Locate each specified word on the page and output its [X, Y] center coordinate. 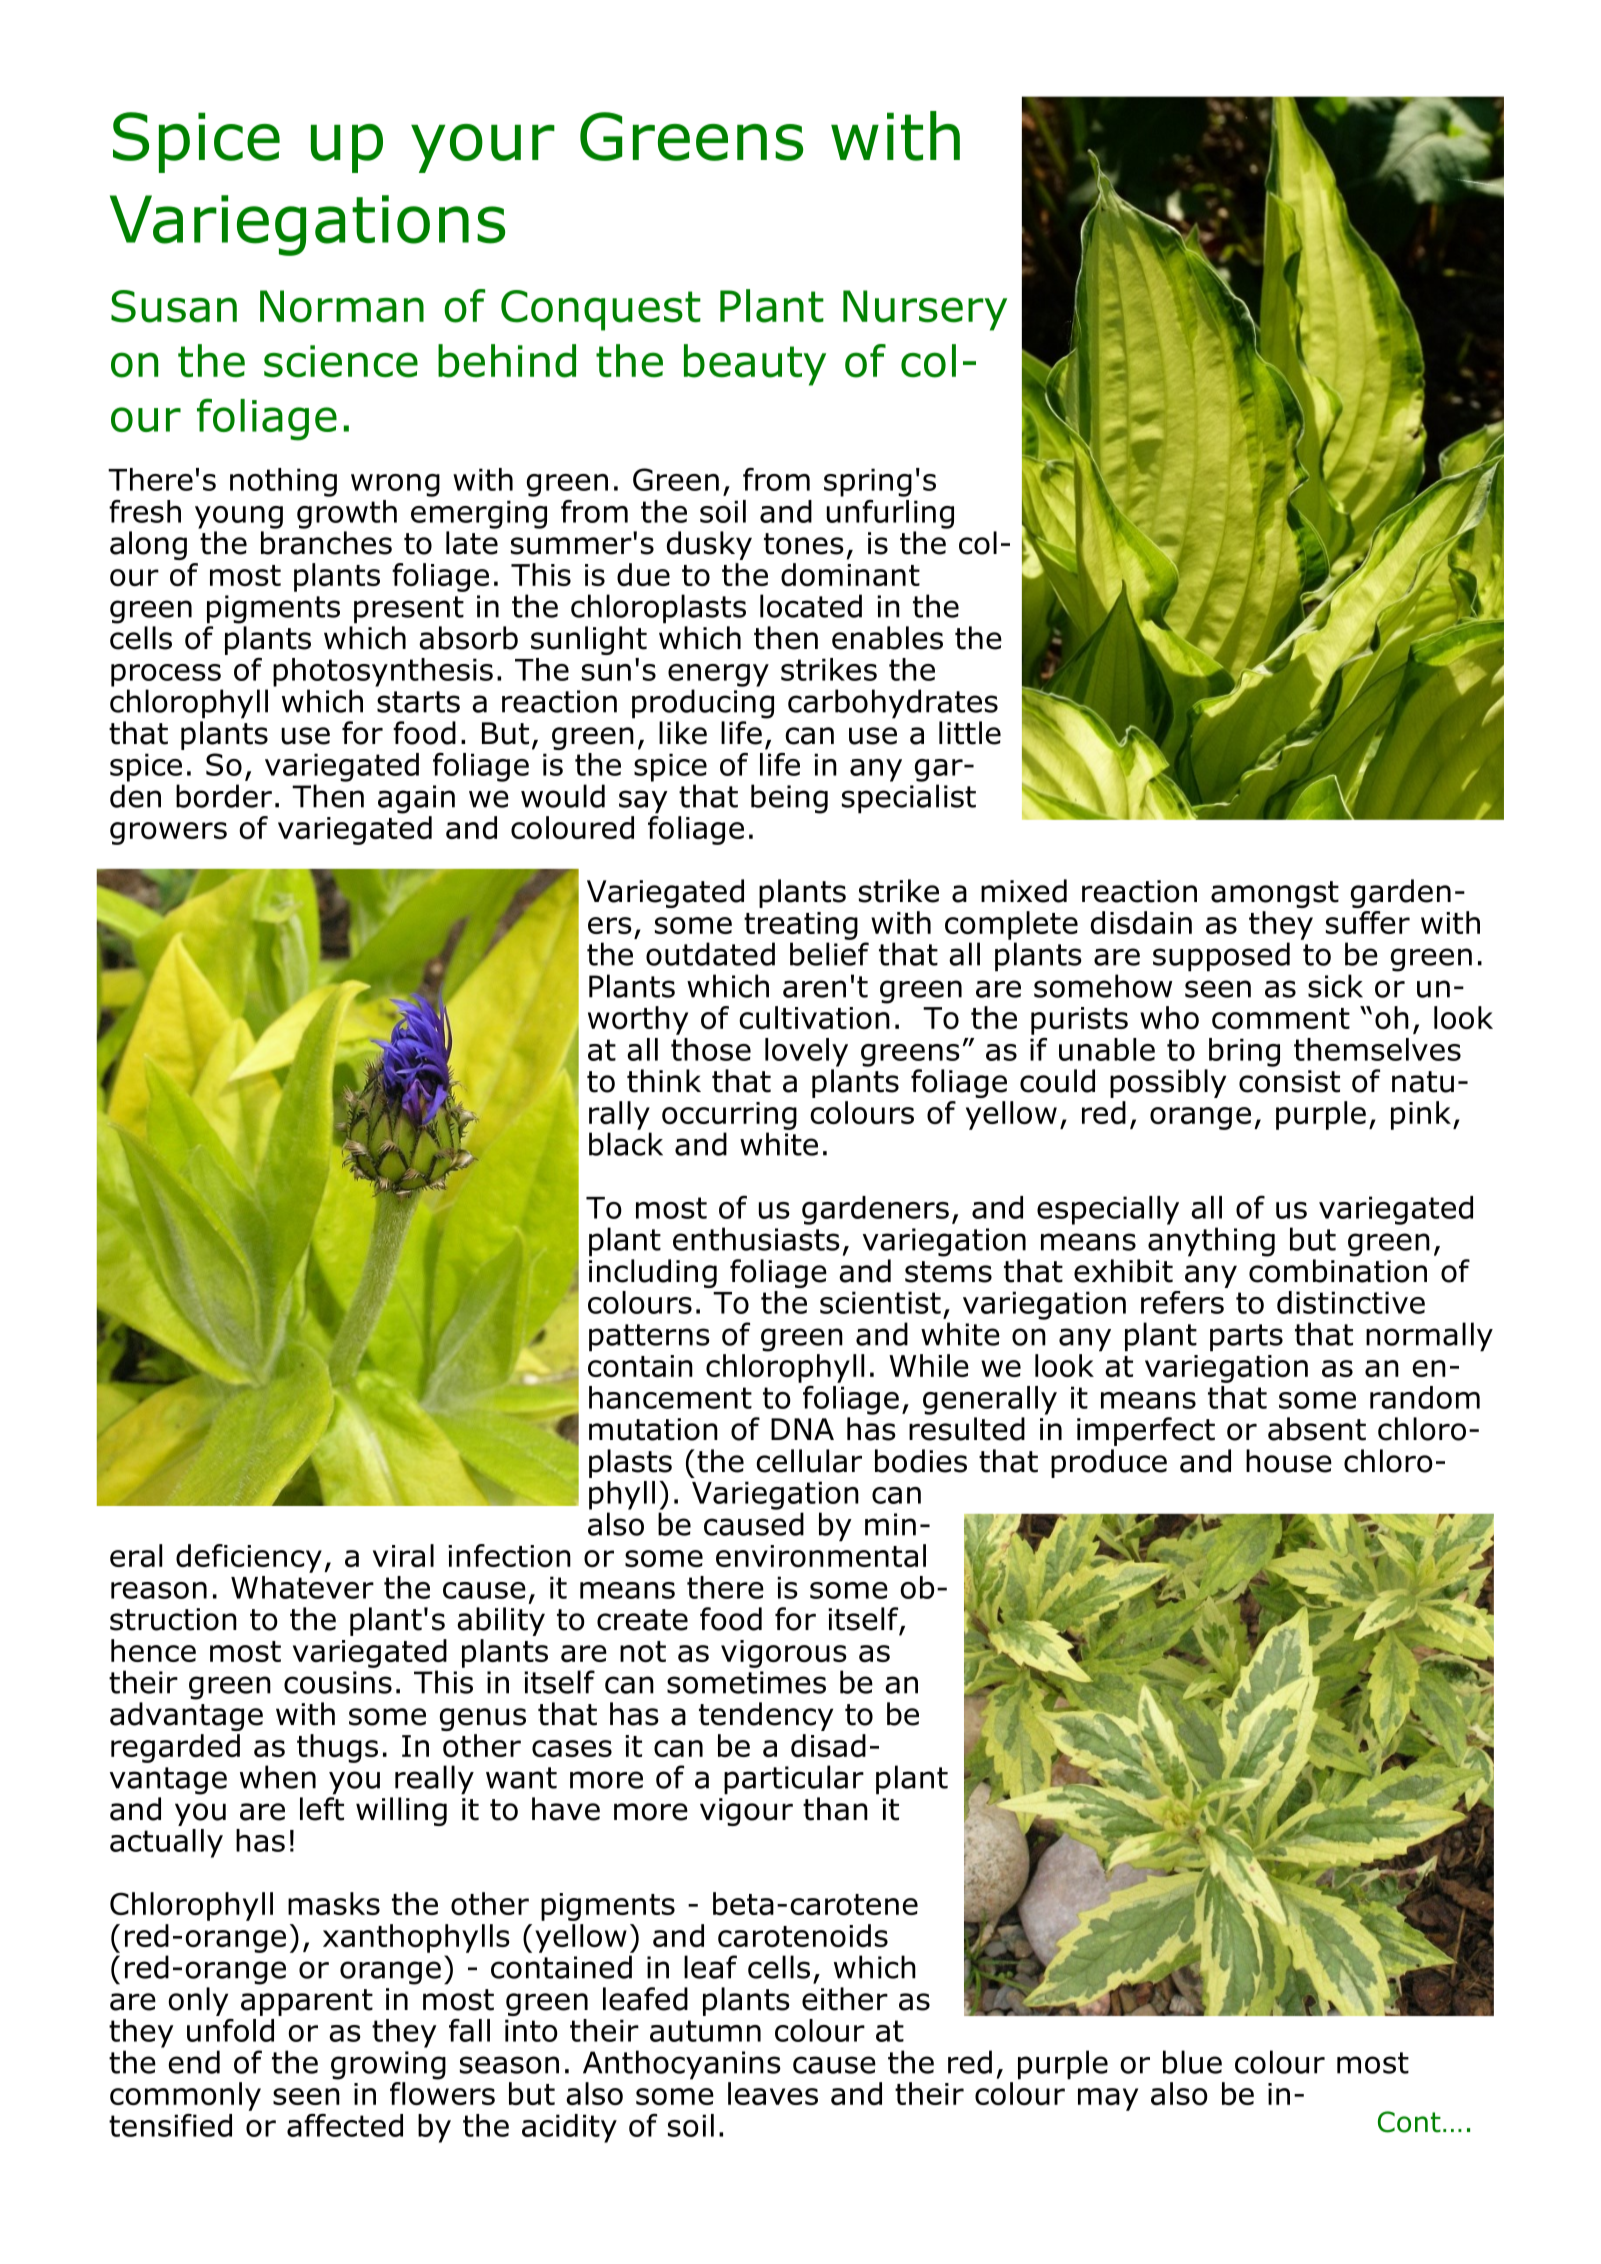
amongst [1275, 894]
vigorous [784, 1654]
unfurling [890, 514]
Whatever [302, 1587]
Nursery [925, 310]
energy [718, 675]
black [626, 1144]
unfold [230, 2030]
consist [1289, 1081]
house [1289, 1461]
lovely [806, 1052]
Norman [342, 306]
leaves [773, 2093]
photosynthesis [383, 672]
